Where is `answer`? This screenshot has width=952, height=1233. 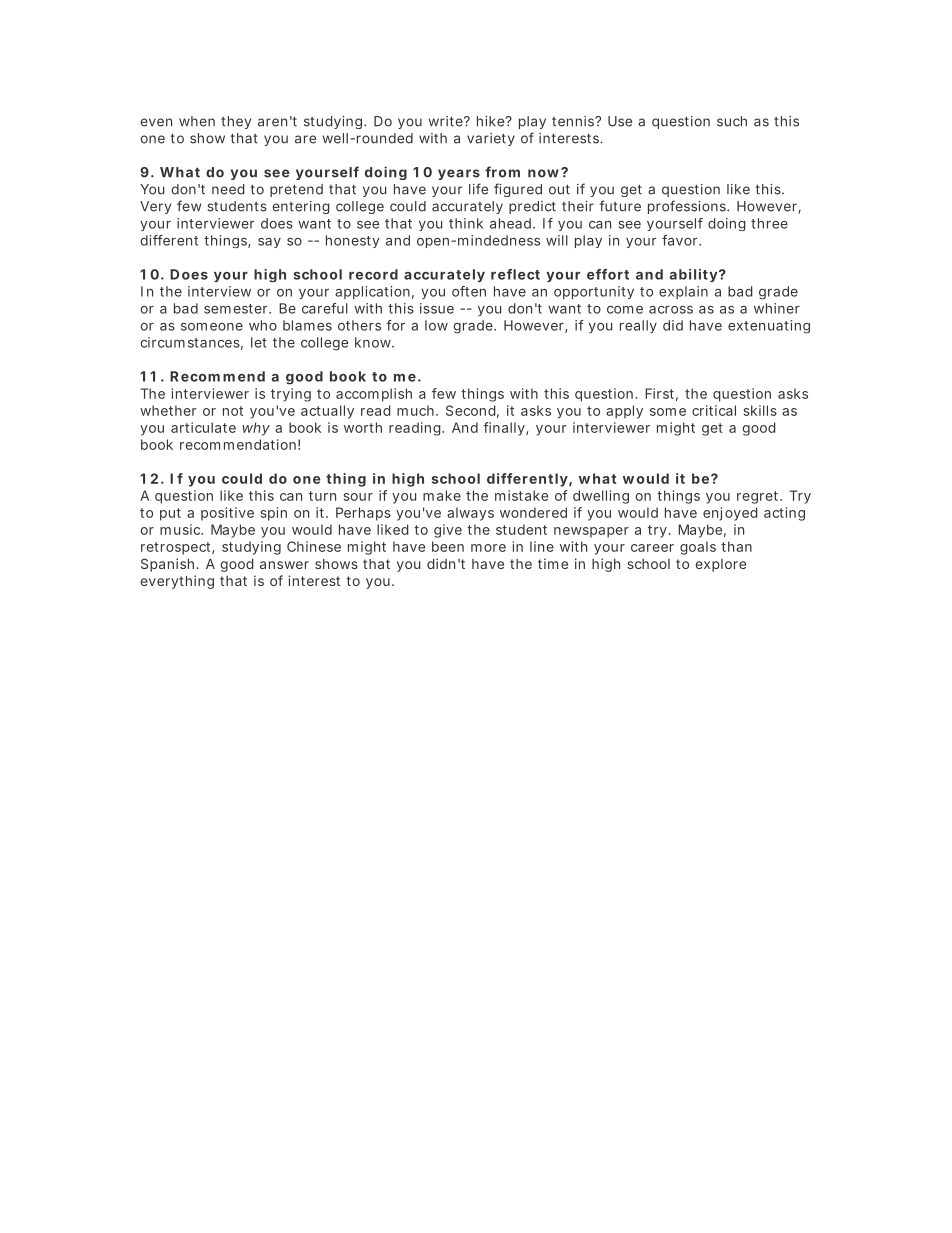
answer is located at coordinates (284, 565).
